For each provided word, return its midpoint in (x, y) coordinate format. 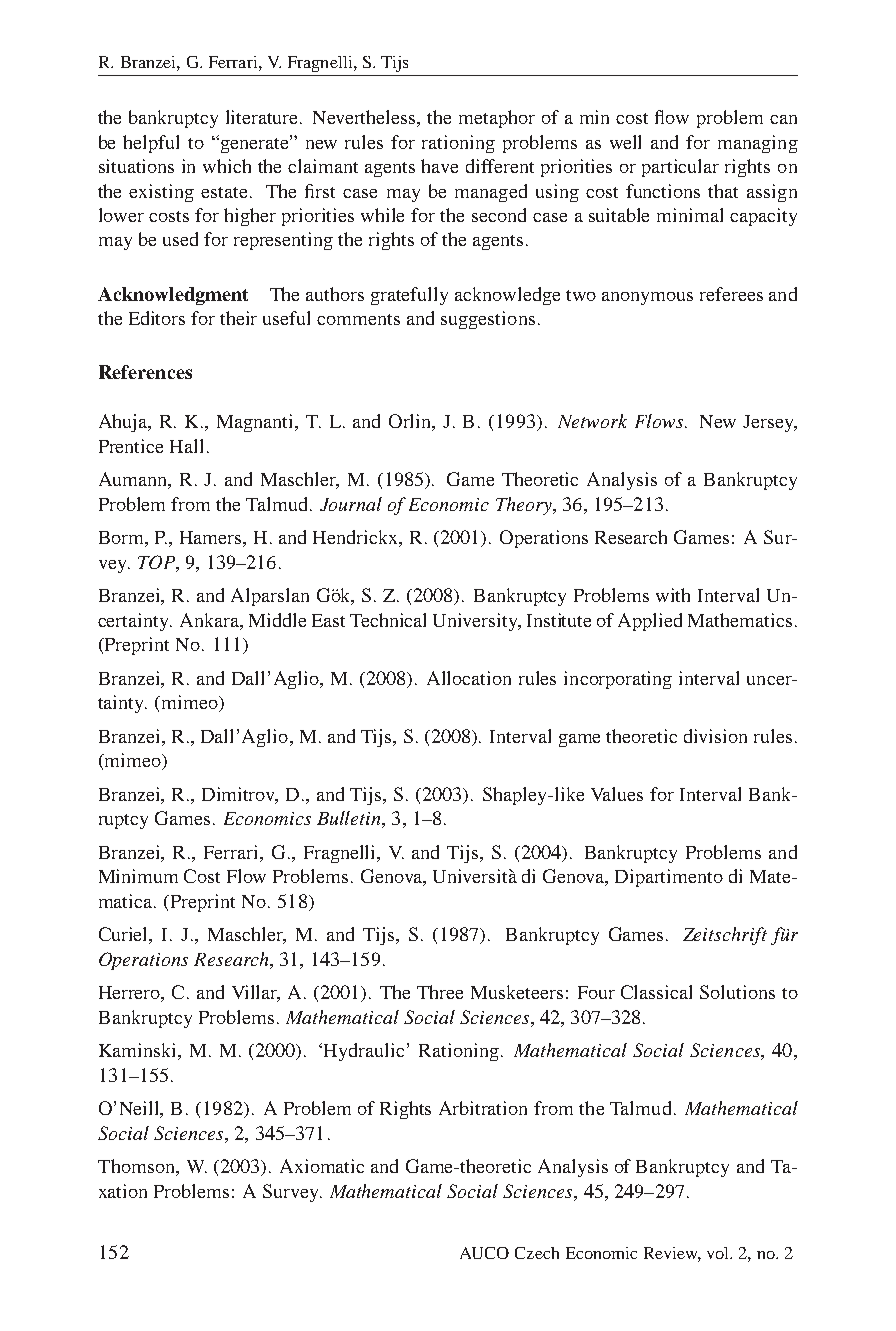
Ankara (210, 620)
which (227, 166)
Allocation (469, 678)
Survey (292, 1193)
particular (680, 168)
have (439, 166)
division (715, 736)
